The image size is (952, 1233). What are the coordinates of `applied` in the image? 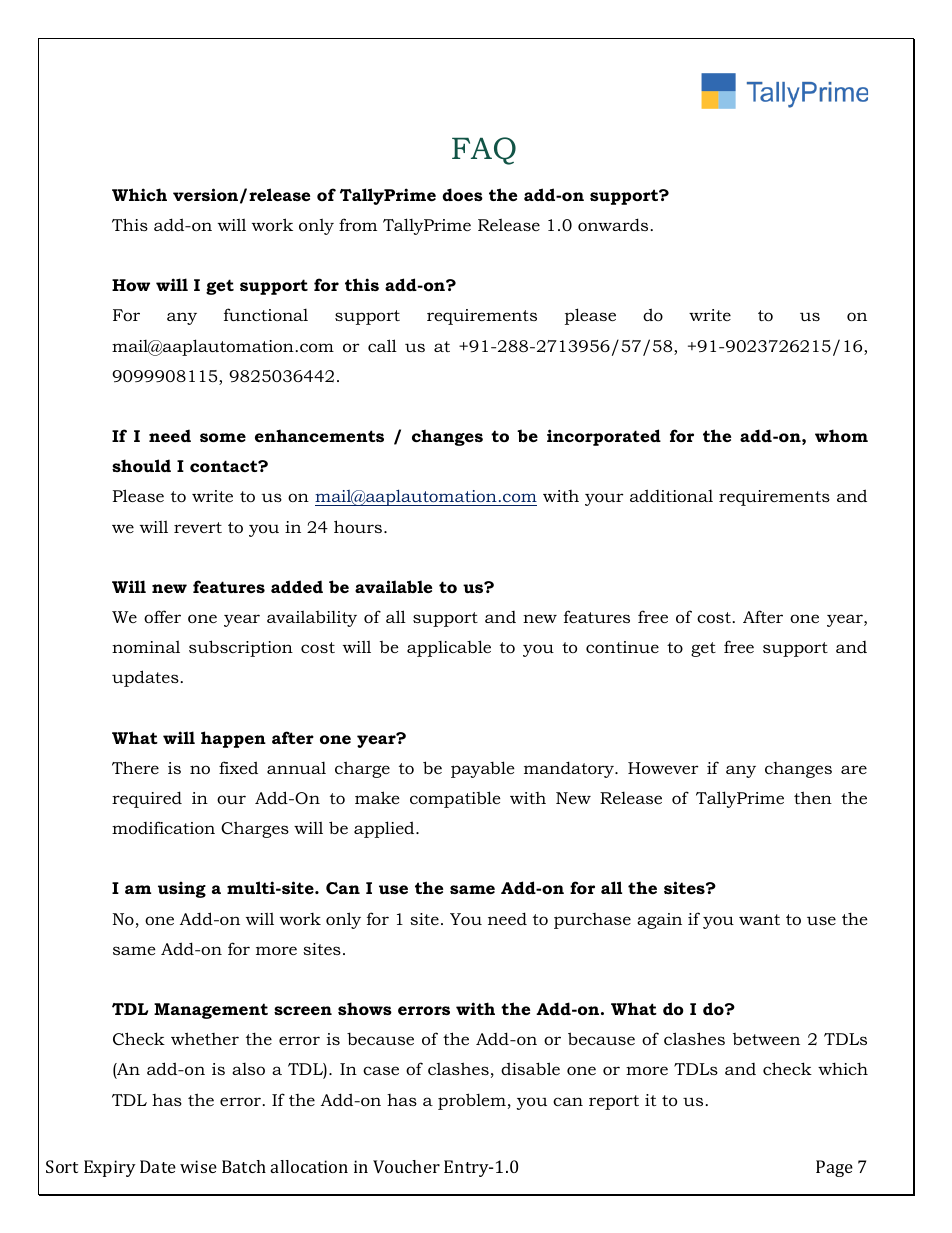 It's located at (385, 829).
